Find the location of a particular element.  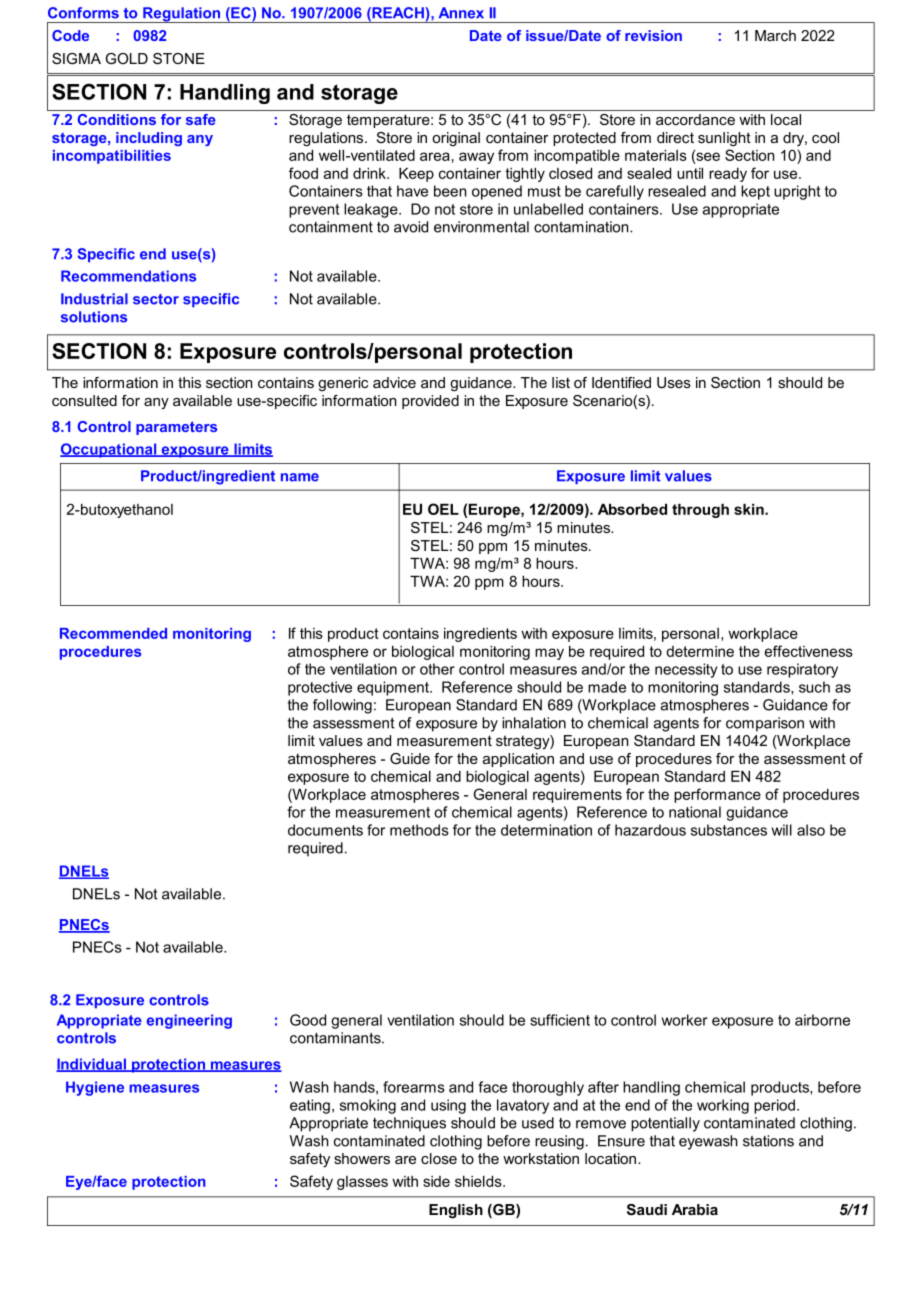

March is located at coordinates (775, 35).
